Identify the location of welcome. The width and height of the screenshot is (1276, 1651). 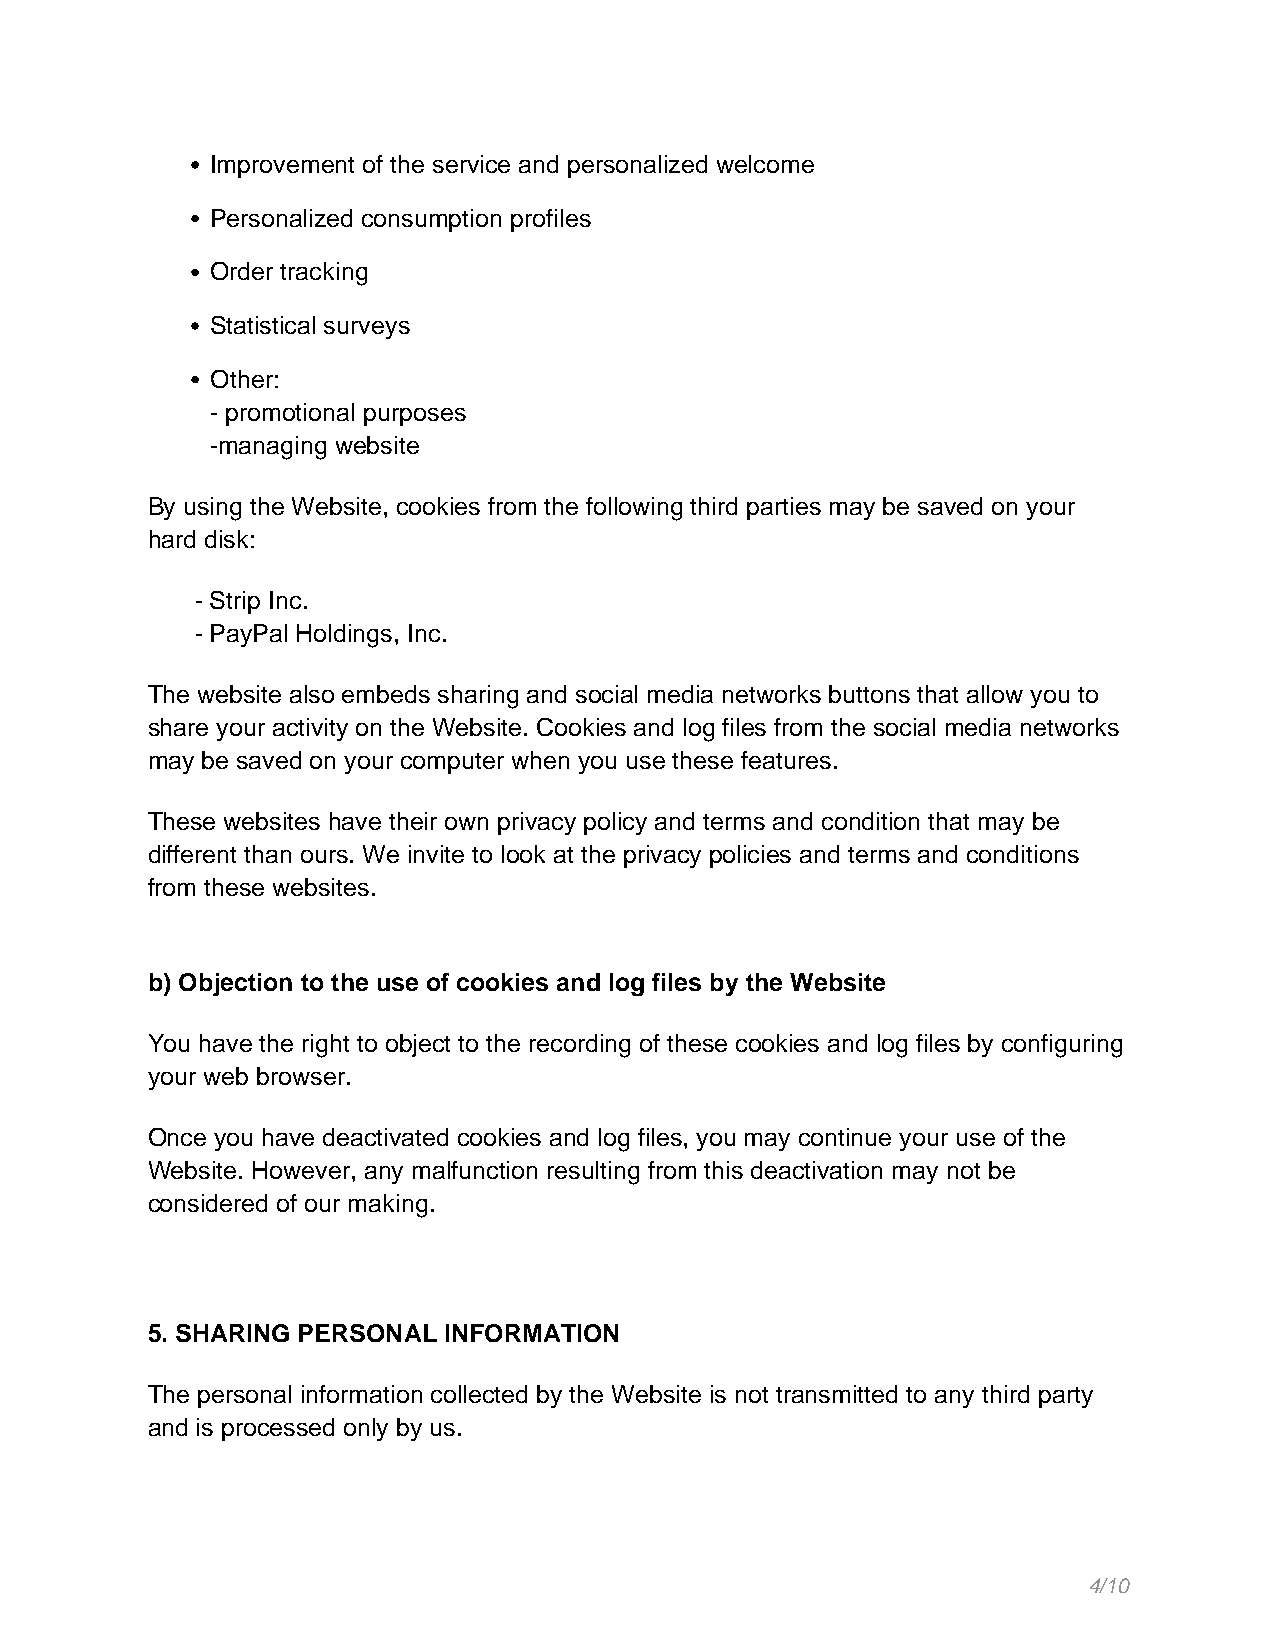
(765, 164).
